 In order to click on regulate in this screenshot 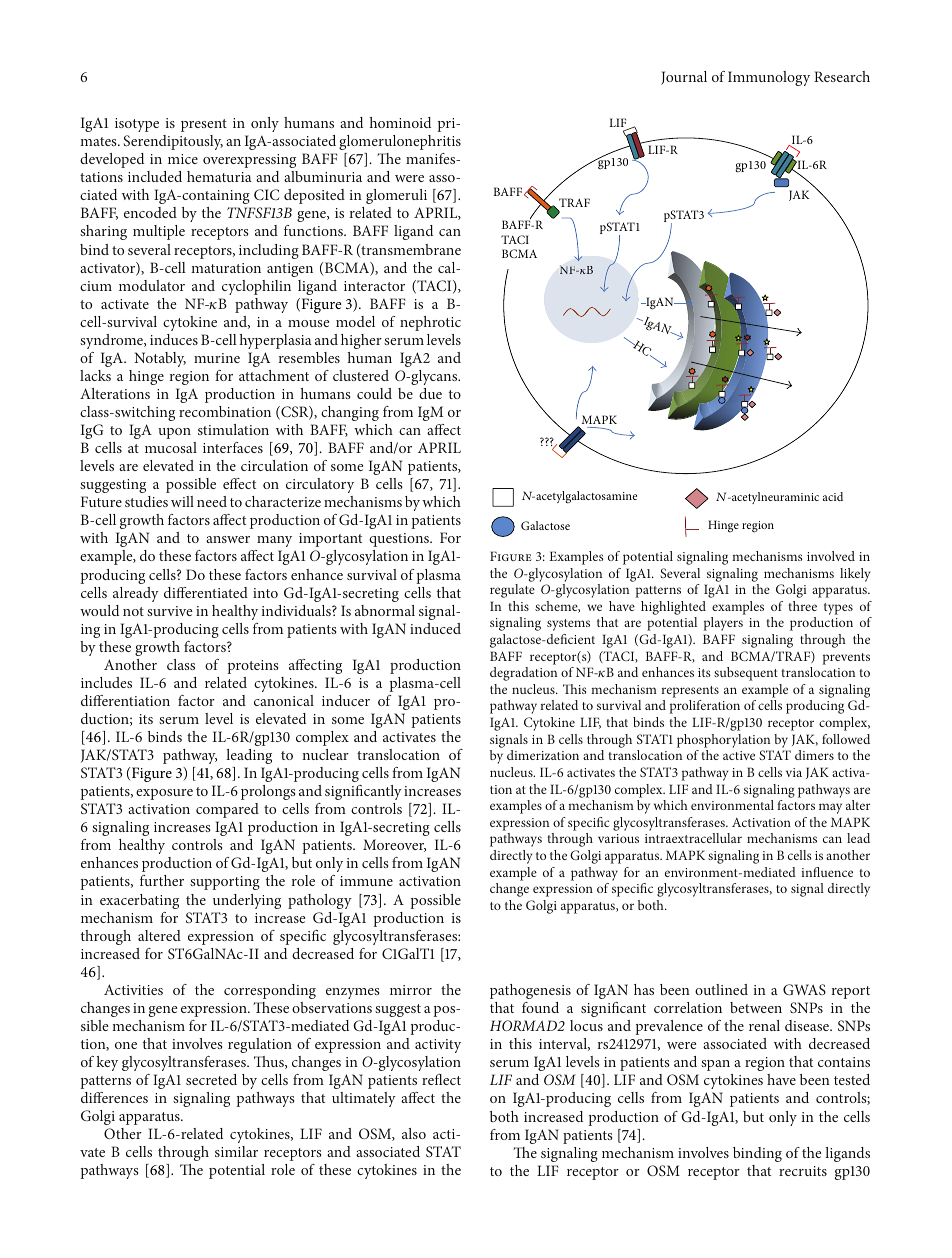, I will do `click(512, 591)`.
